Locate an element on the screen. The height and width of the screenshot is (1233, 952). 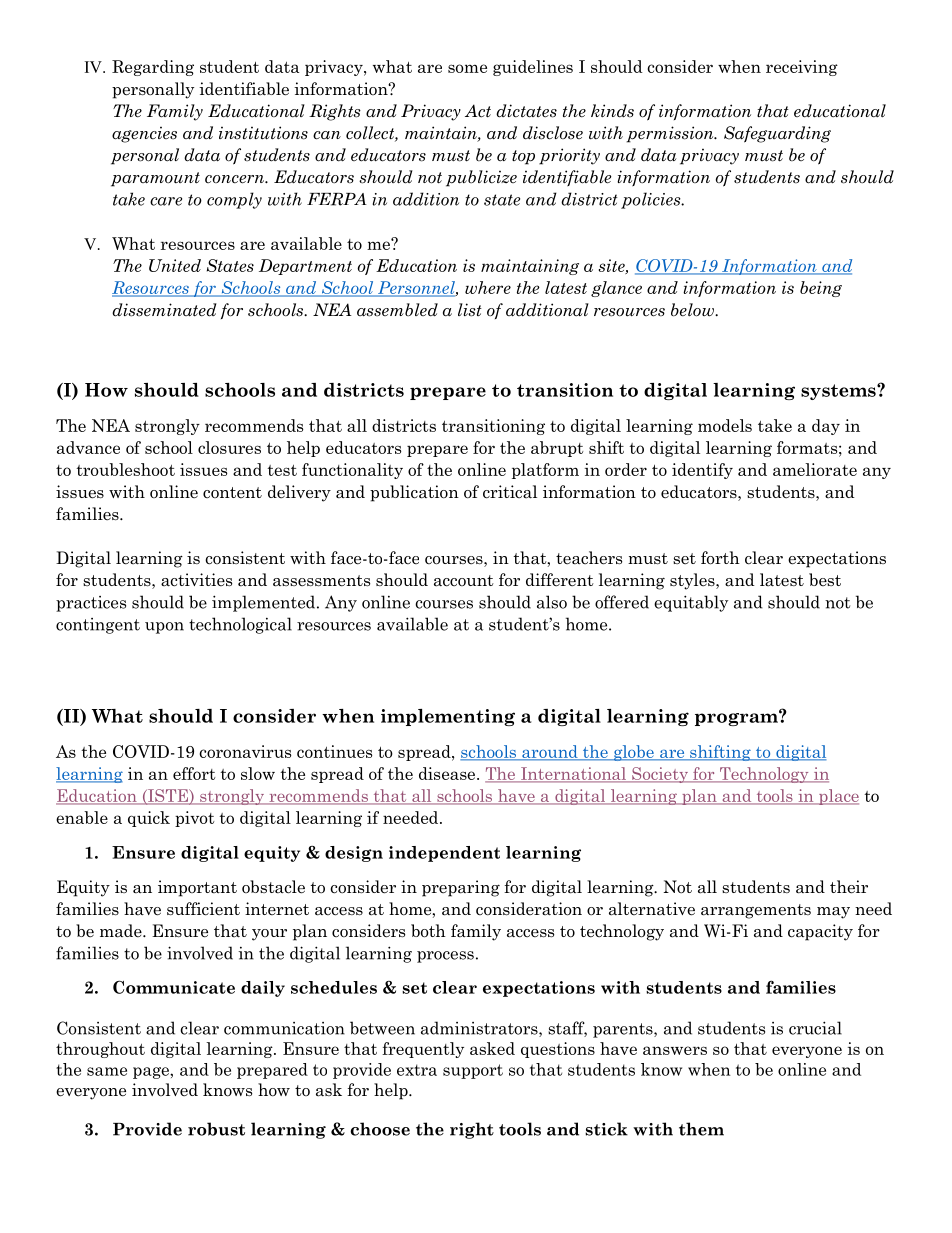
Safeguarding is located at coordinates (777, 134).
